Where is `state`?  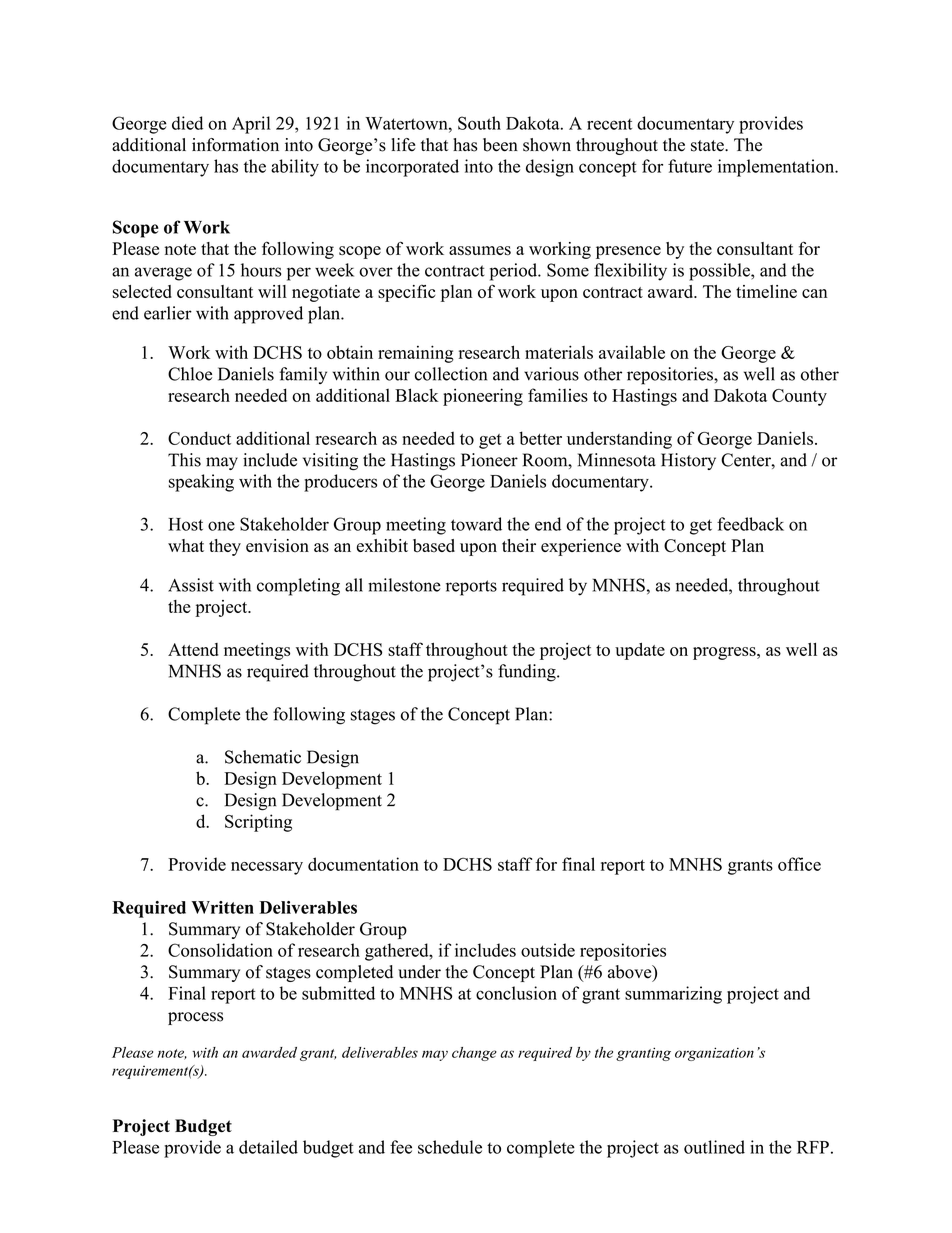 state is located at coordinates (708, 146).
